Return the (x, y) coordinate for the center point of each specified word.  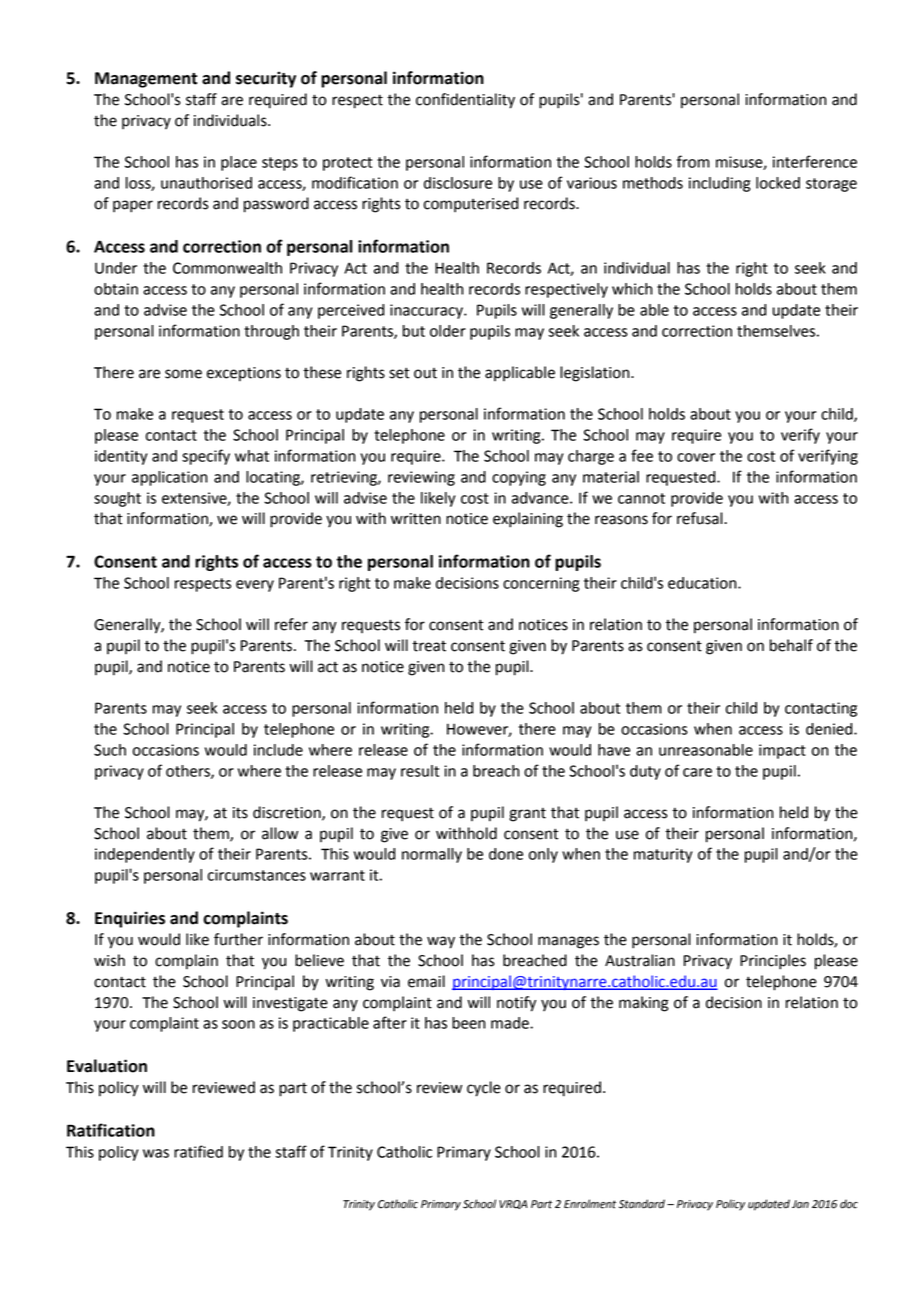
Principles (773, 962)
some (183, 374)
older (448, 331)
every (255, 586)
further (238, 939)
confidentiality (465, 101)
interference (815, 161)
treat (429, 646)
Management (146, 80)
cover (696, 457)
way (441, 942)
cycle (484, 1089)
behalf (791, 645)
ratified (198, 1151)
